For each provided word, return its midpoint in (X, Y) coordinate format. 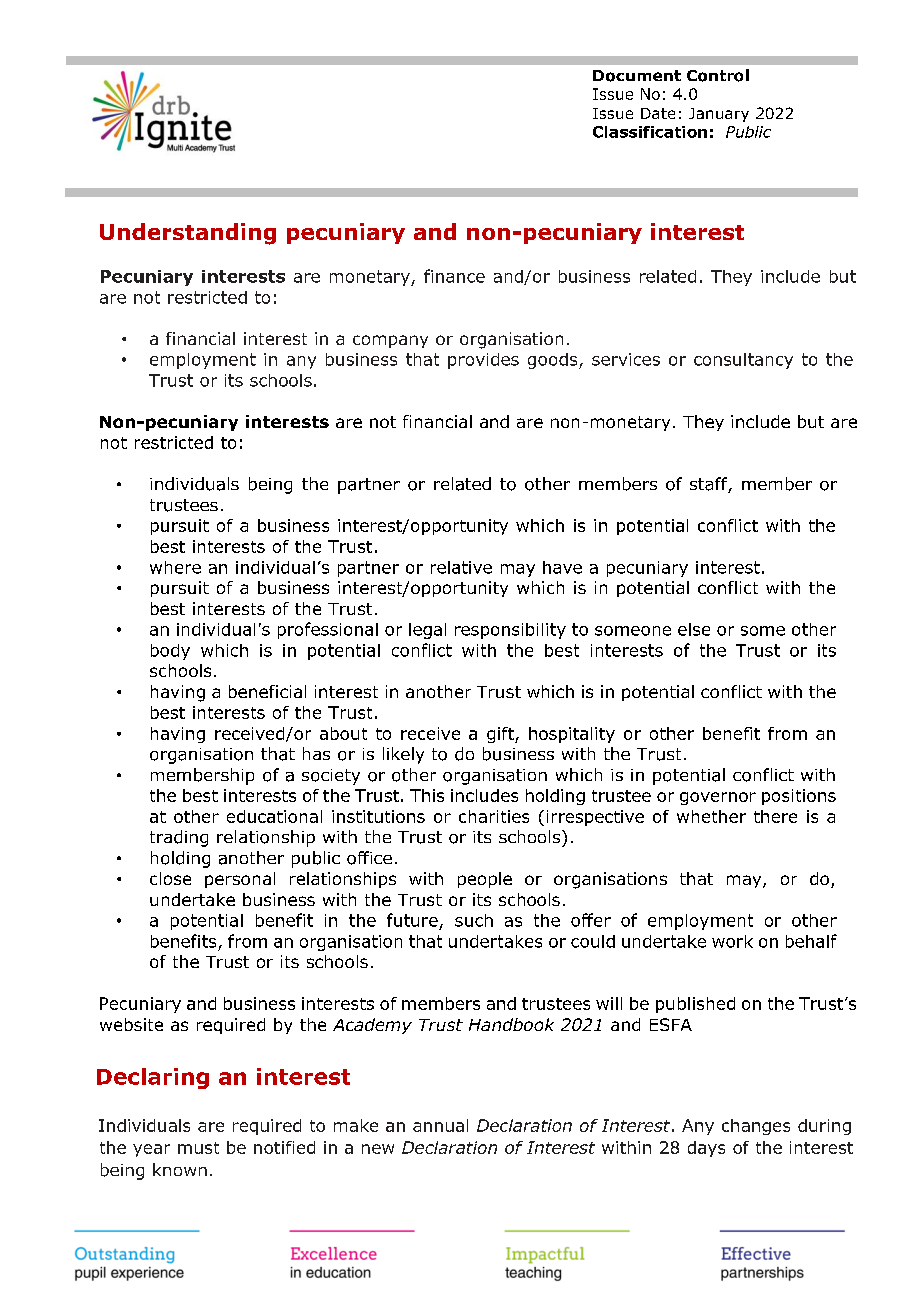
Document (637, 76)
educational (274, 816)
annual (440, 1125)
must (198, 1148)
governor (718, 798)
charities (494, 816)
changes (756, 1127)
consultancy (743, 361)
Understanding (188, 234)
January (719, 115)
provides (483, 361)
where (175, 567)
